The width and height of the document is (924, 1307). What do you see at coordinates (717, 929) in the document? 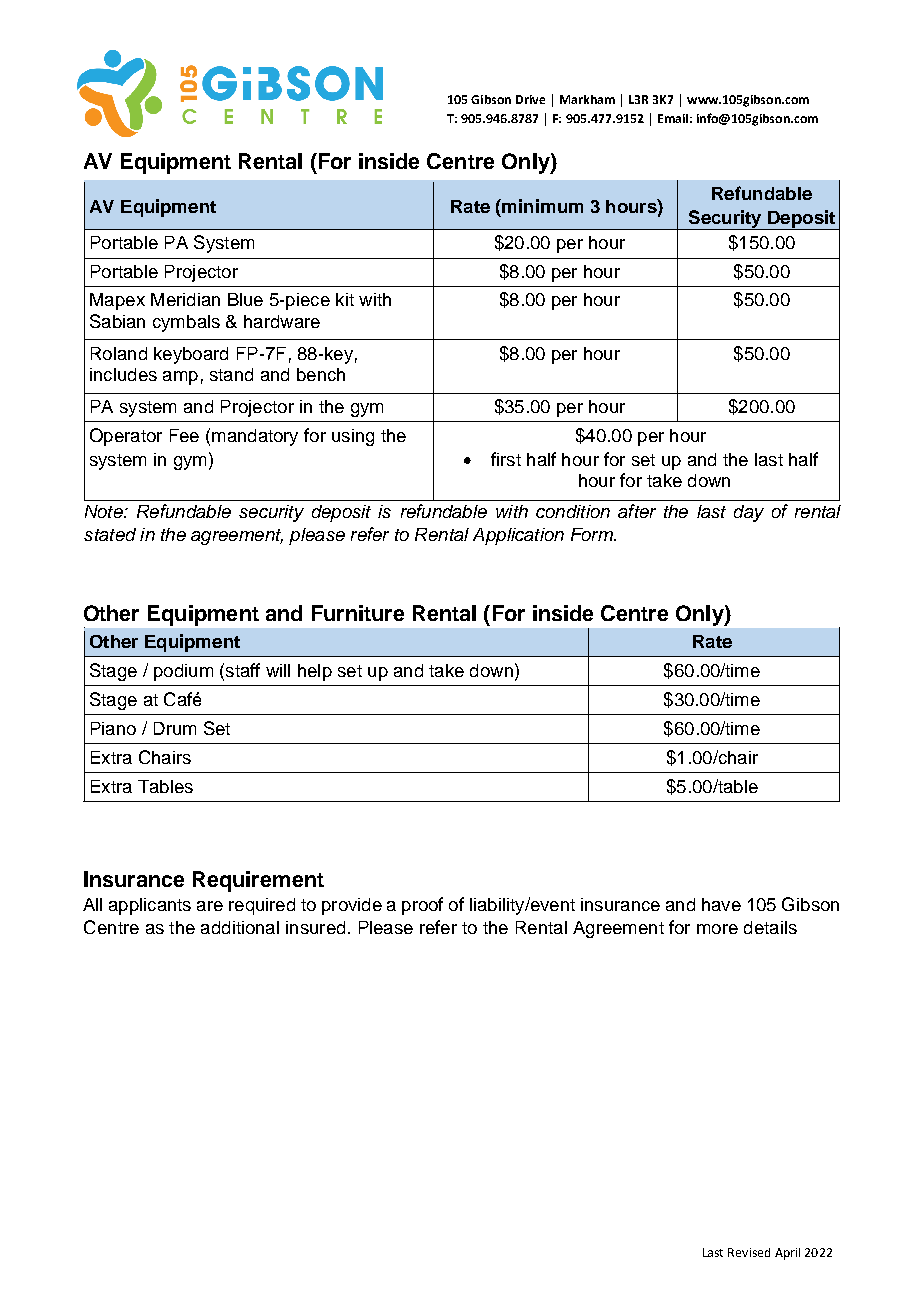
I see `more` at bounding box center [717, 929].
